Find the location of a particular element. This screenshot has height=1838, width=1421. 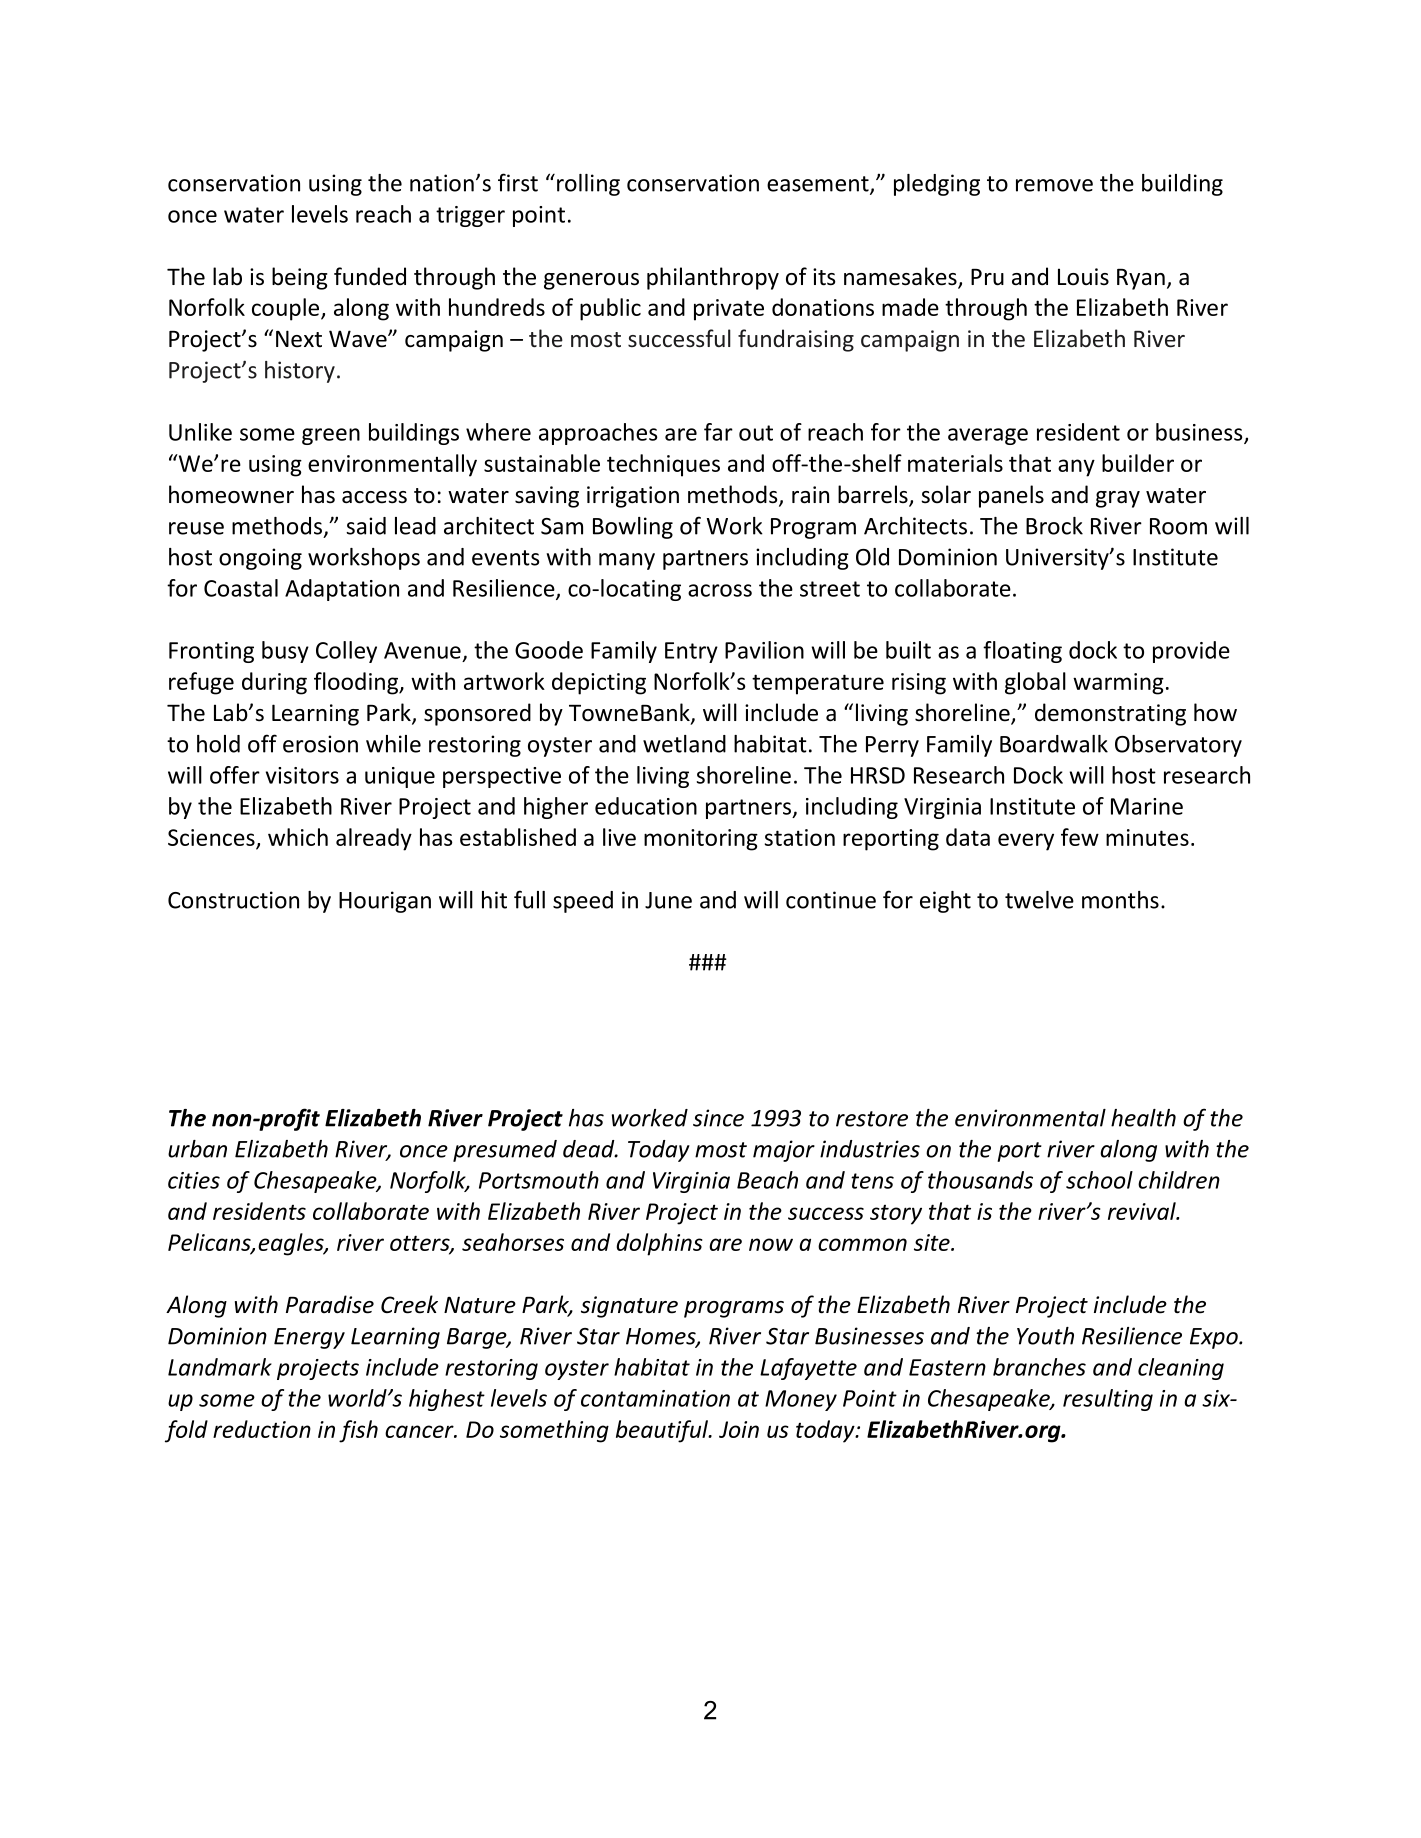

philanthropy is located at coordinates (713, 278).
